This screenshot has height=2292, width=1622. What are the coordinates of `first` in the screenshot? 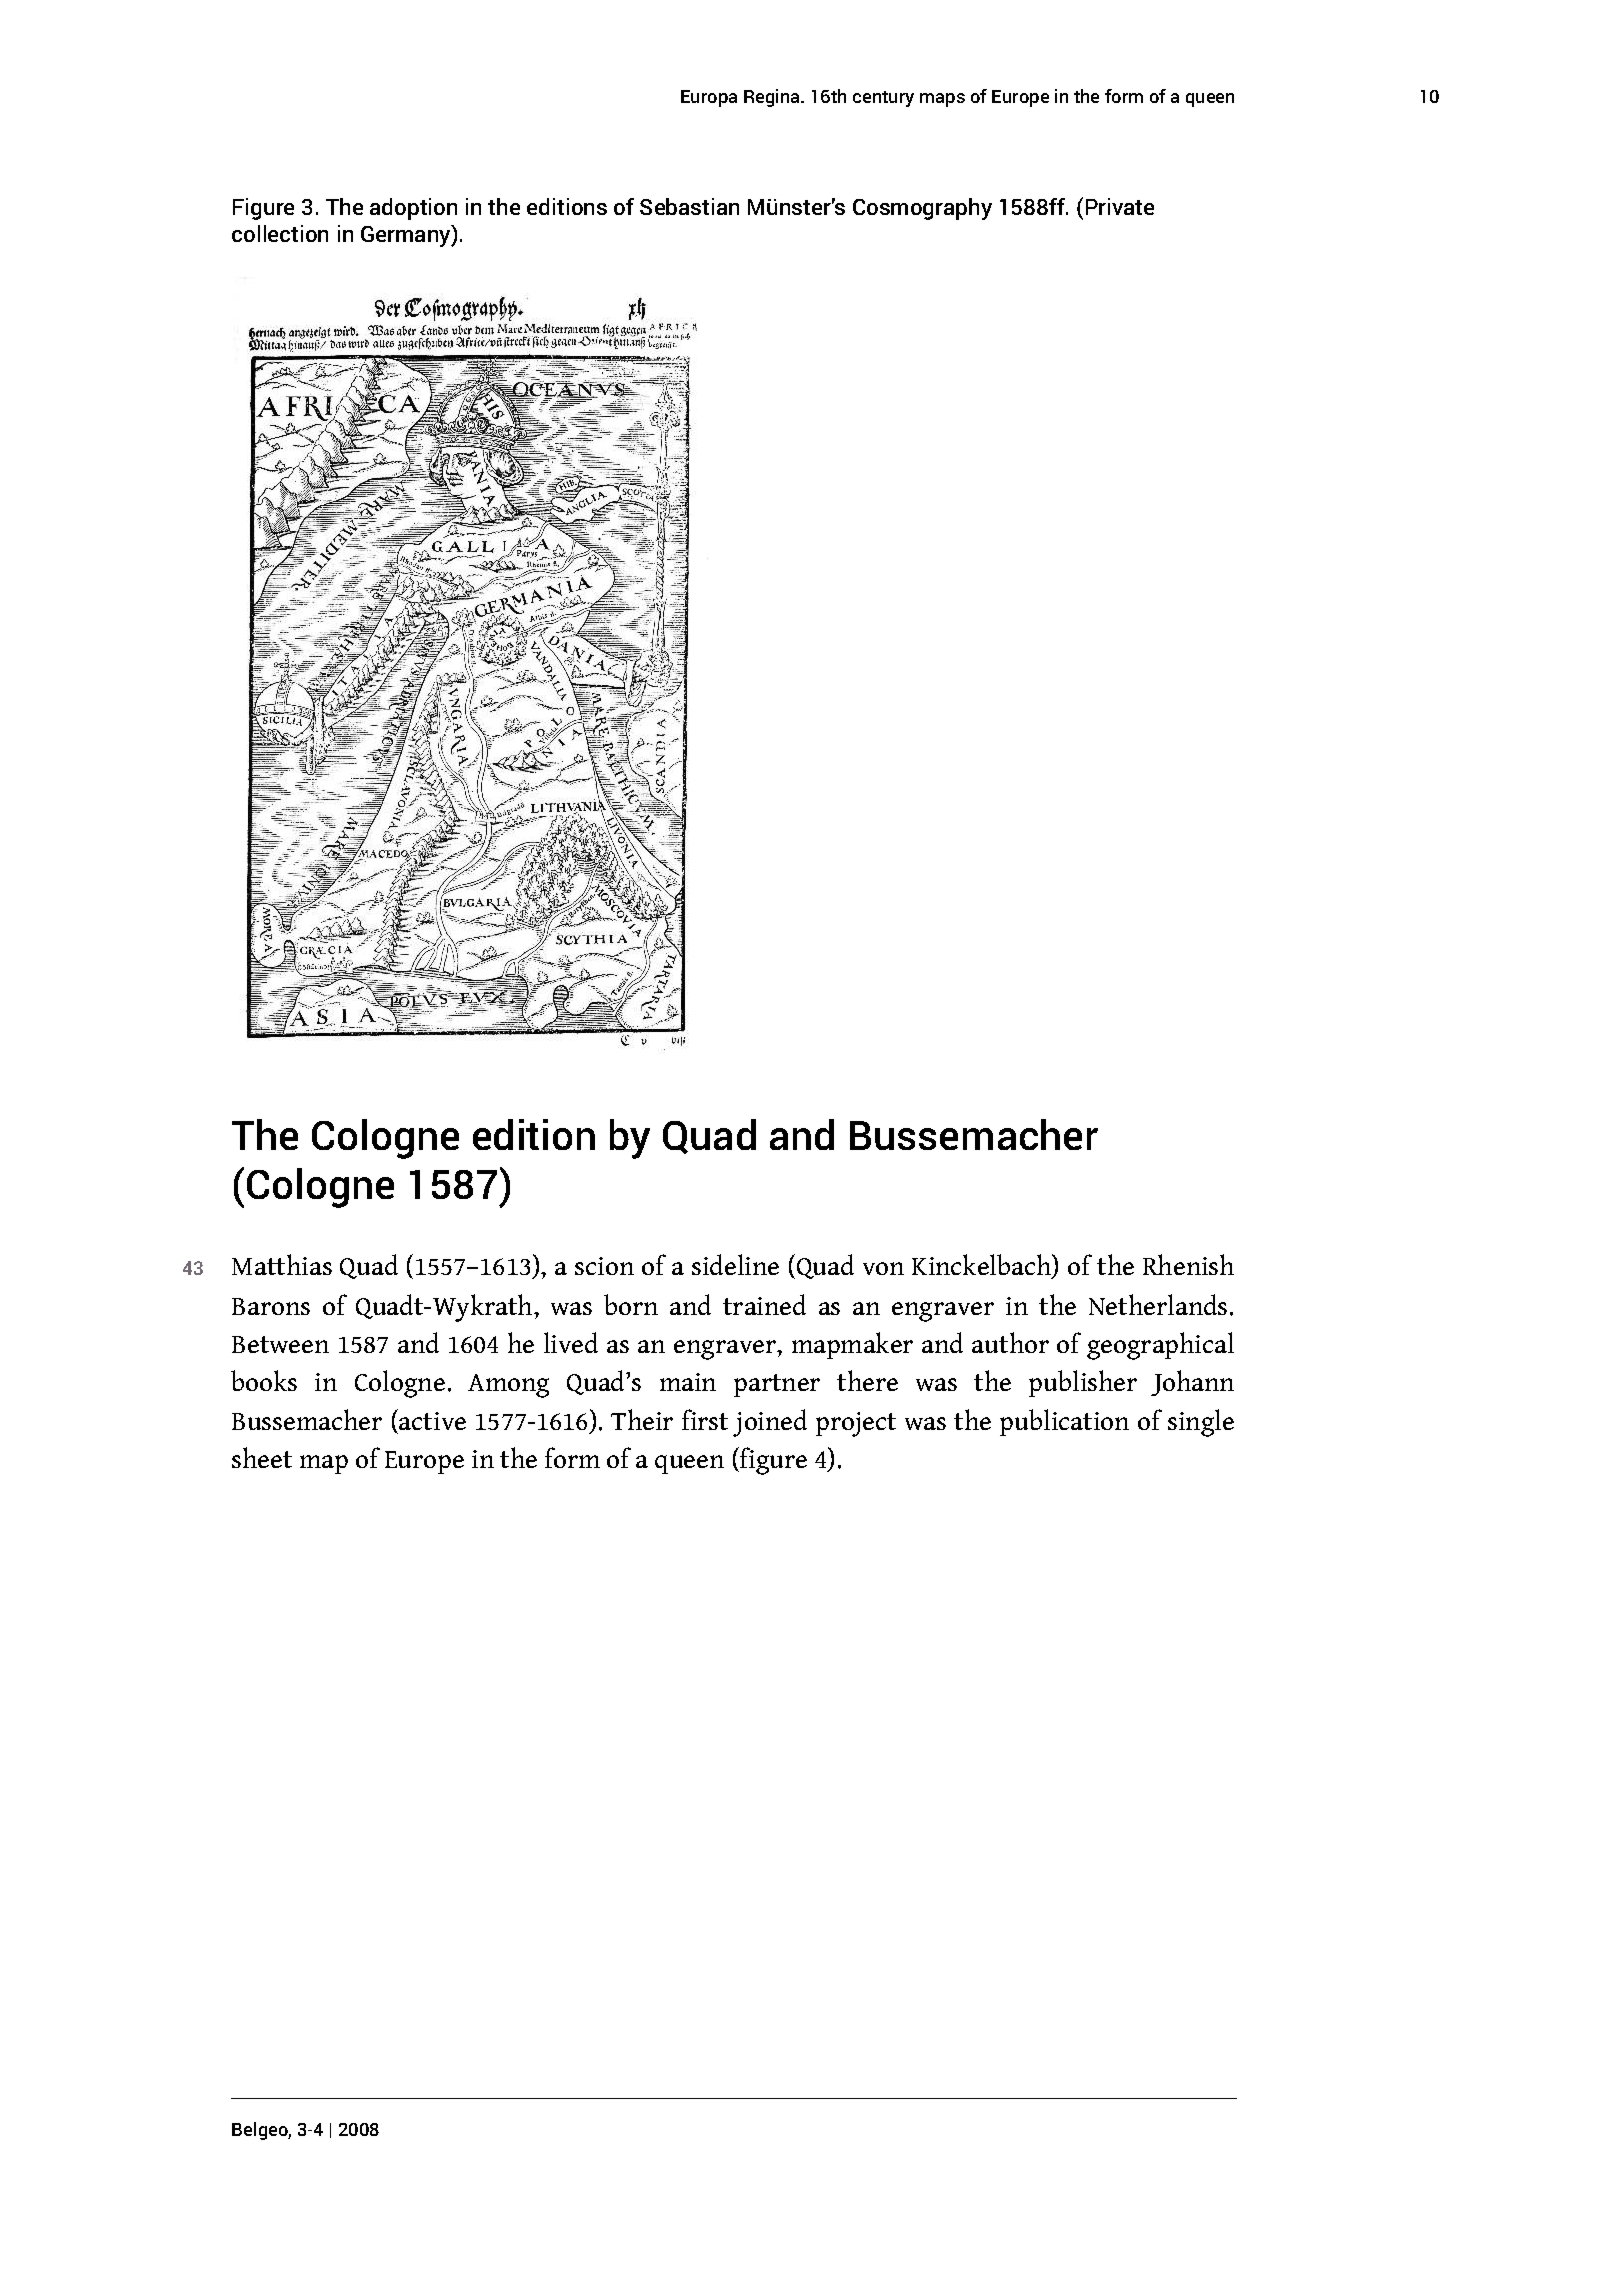 It's located at (705, 1419).
